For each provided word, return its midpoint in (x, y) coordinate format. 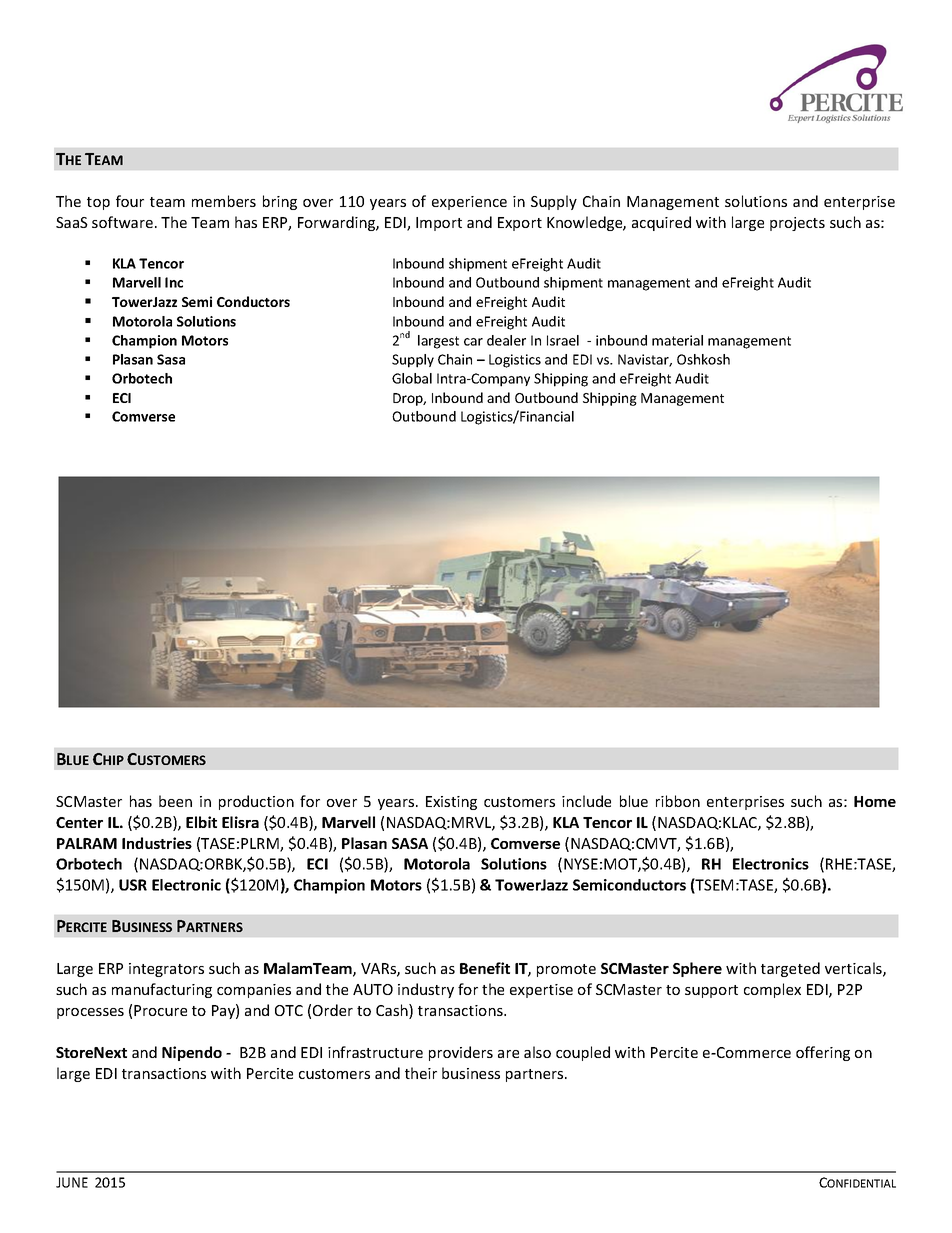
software (122, 222)
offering (823, 1053)
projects (797, 224)
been (175, 801)
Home (875, 801)
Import (439, 224)
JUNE (72, 1182)
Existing (451, 803)
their (421, 1073)
